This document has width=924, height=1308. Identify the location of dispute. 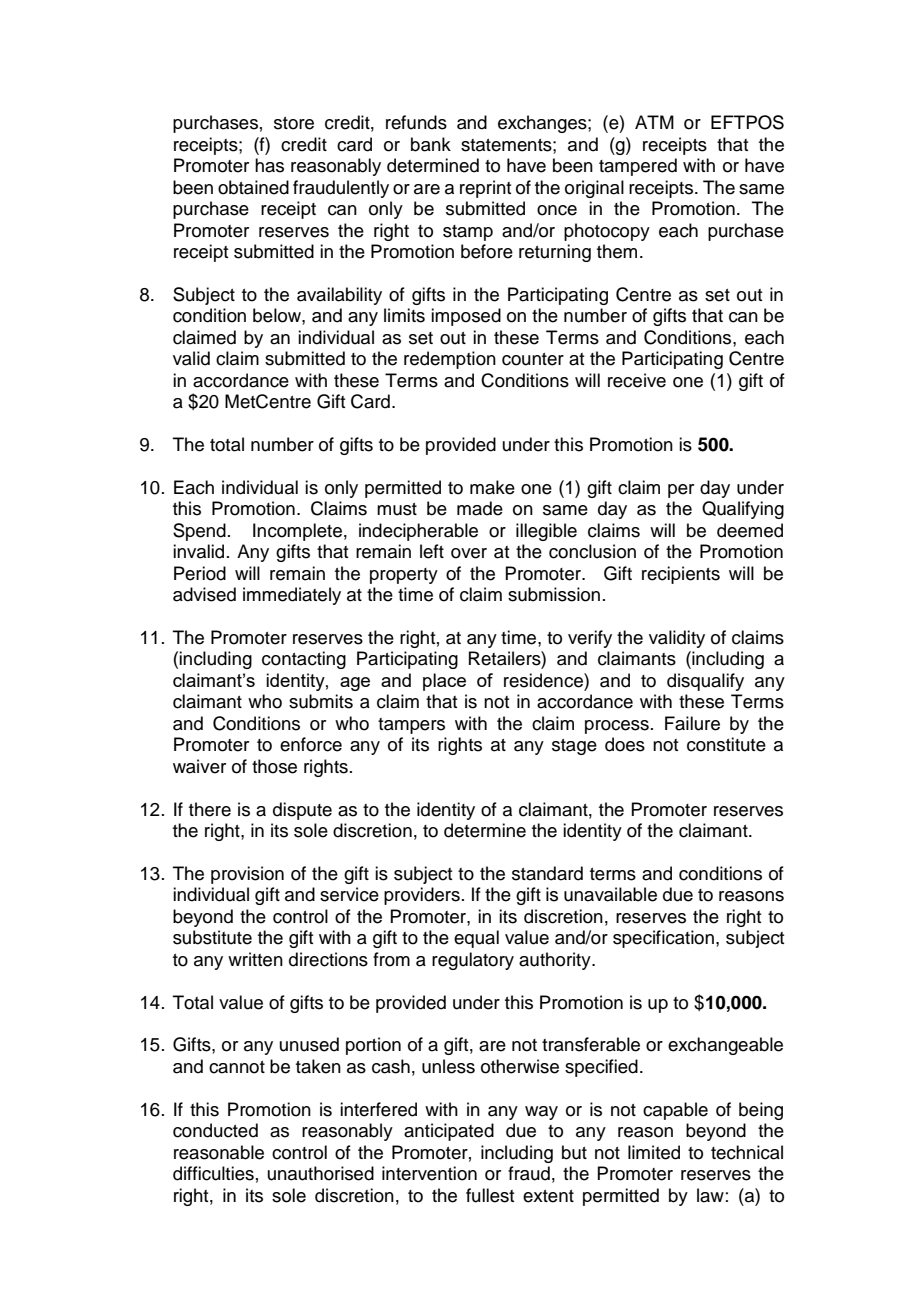
(302, 811).
